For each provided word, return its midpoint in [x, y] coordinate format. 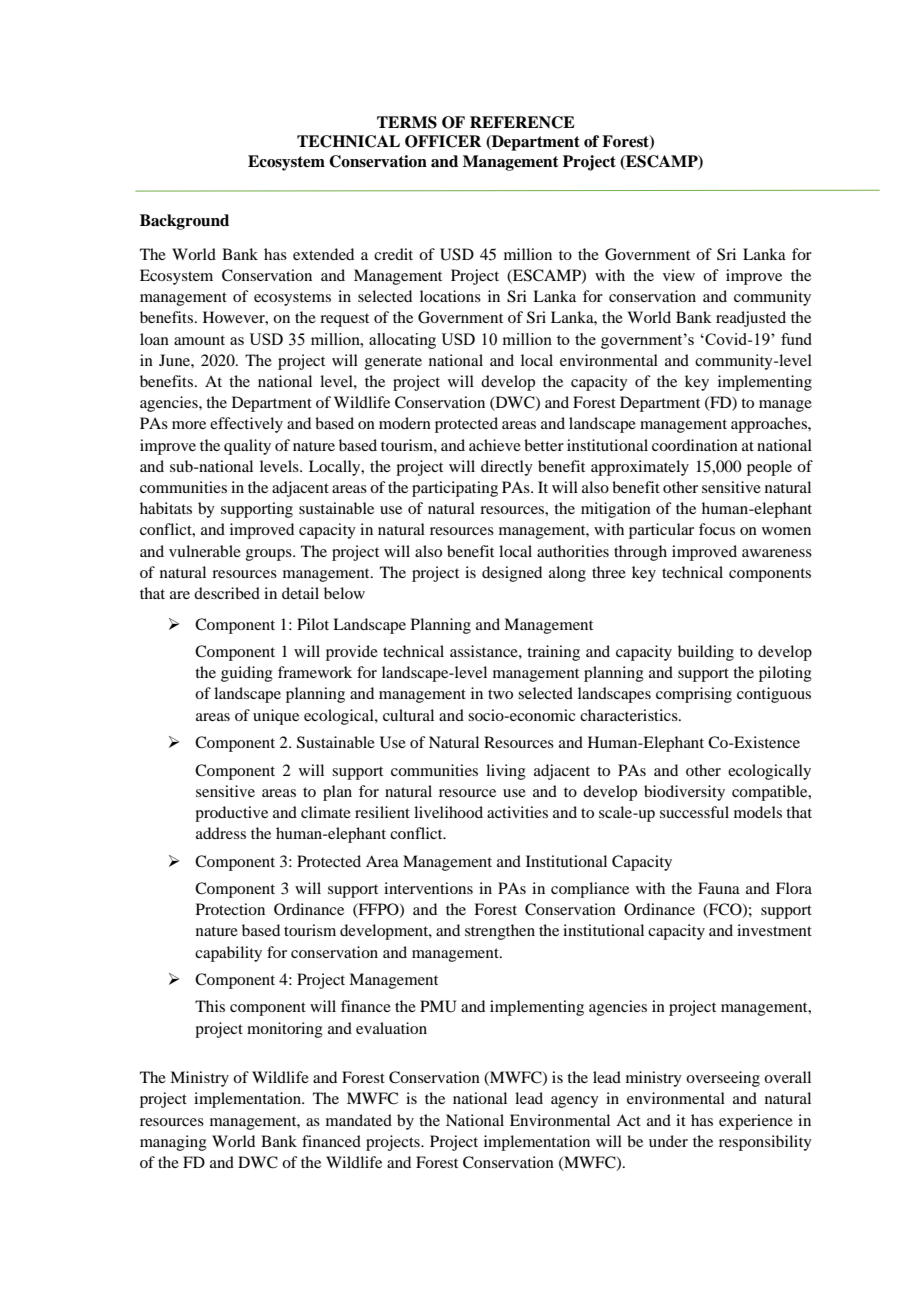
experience [756, 1122]
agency [575, 1102]
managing [173, 1143]
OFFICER [443, 141]
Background [184, 222]
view [679, 275]
